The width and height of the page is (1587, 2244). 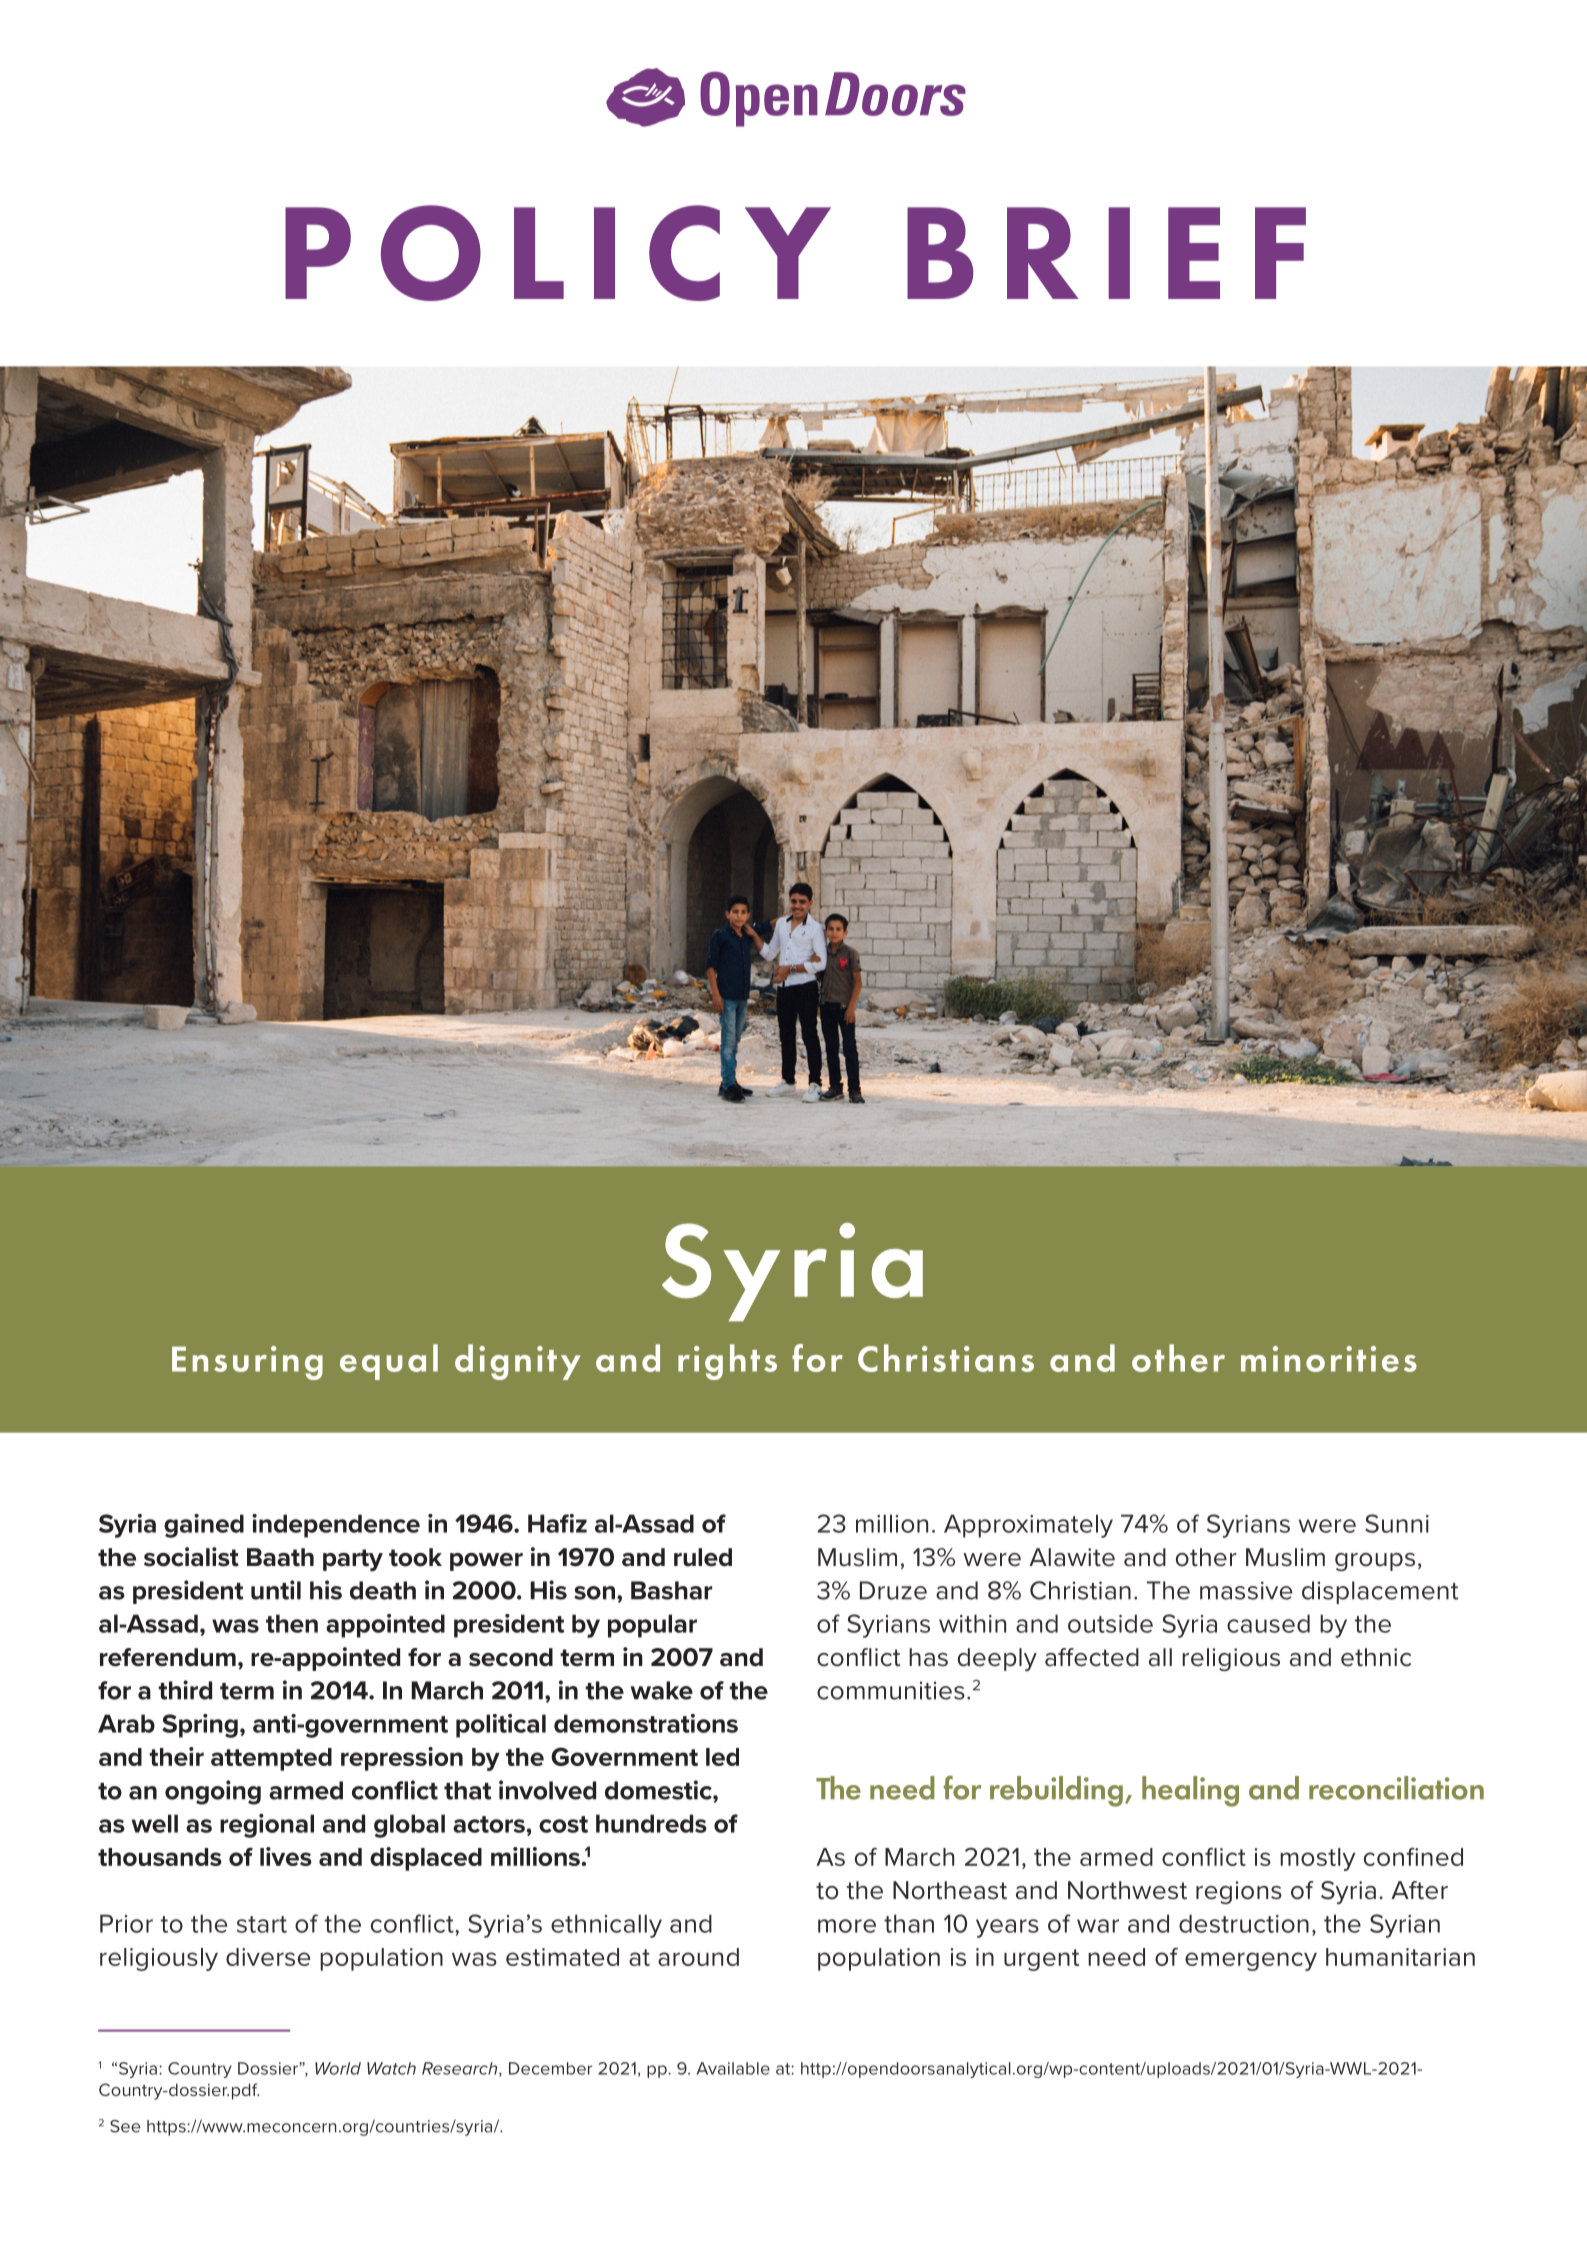 I want to click on BRIEF, so click(x=1106, y=253).
